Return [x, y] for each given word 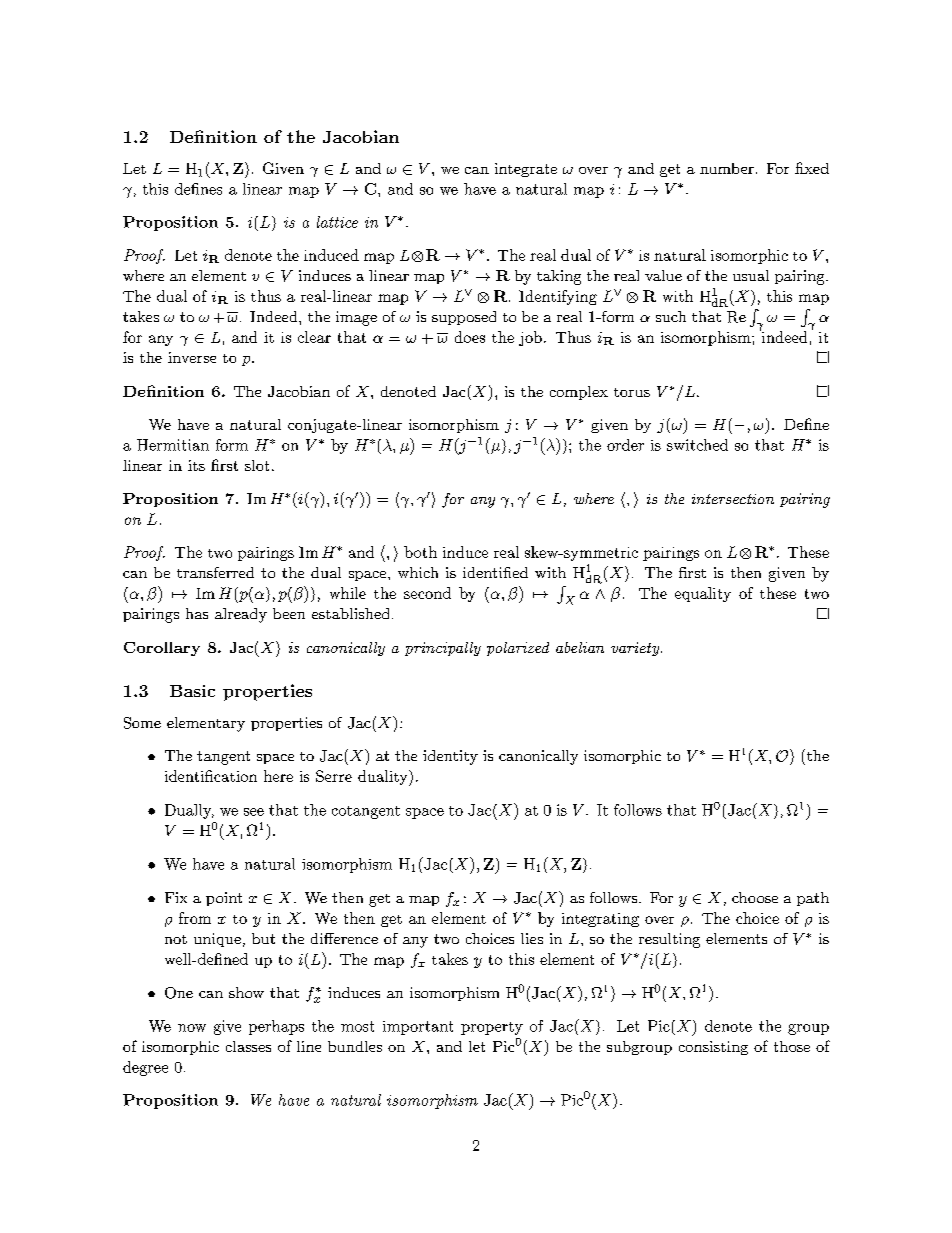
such [671, 316]
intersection [733, 499]
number [727, 168]
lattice [337, 222]
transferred [215, 572]
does [470, 337]
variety [636, 649]
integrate [526, 170]
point [224, 899]
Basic [192, 691]
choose [755, 897]
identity [450, 757]
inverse [192, 357]
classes [248, 1046]
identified [495, 572]
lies [532, 938]
